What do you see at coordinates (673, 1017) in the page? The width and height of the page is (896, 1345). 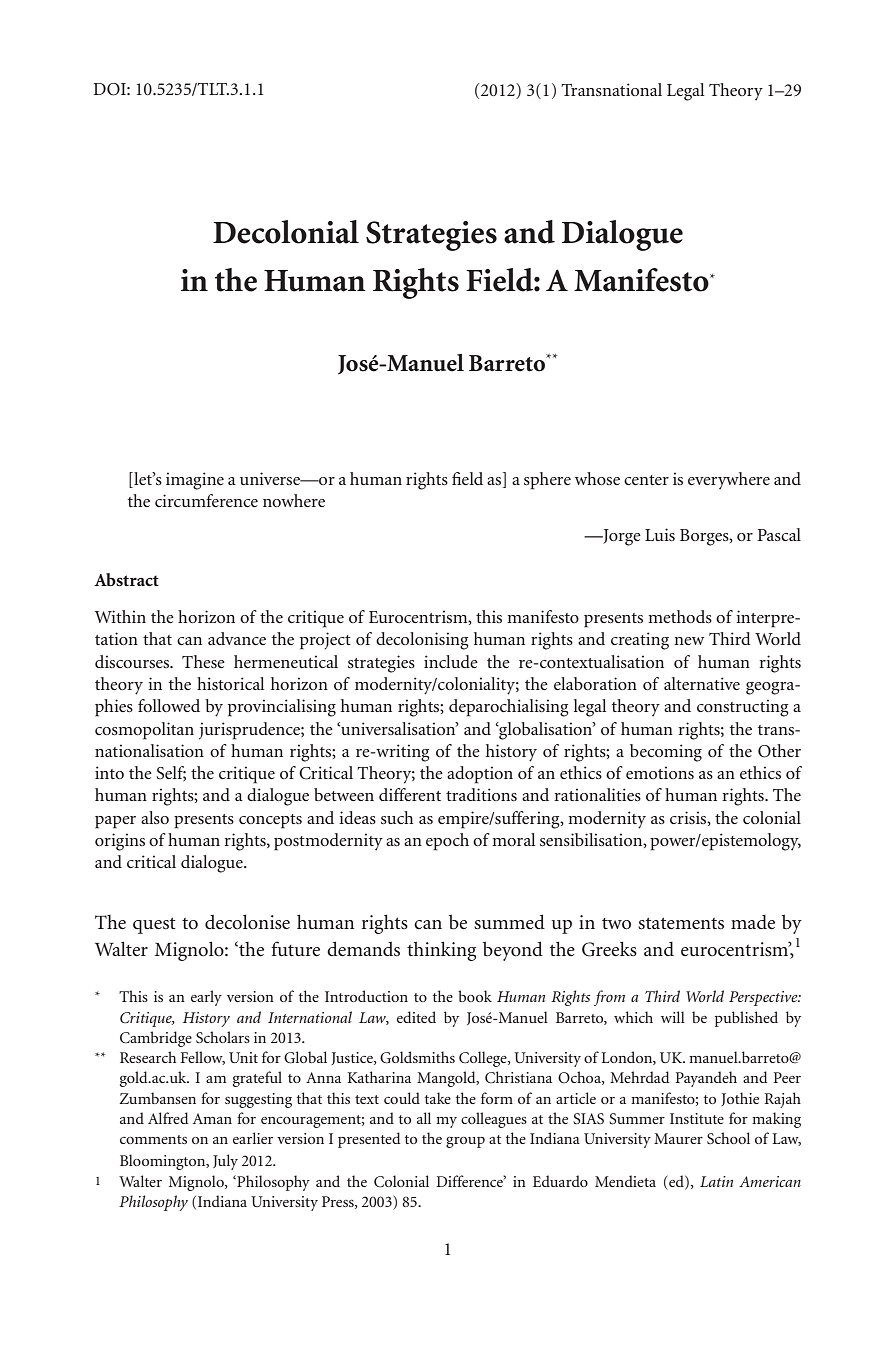 I see `will` at bounding box center [673, 1017].
